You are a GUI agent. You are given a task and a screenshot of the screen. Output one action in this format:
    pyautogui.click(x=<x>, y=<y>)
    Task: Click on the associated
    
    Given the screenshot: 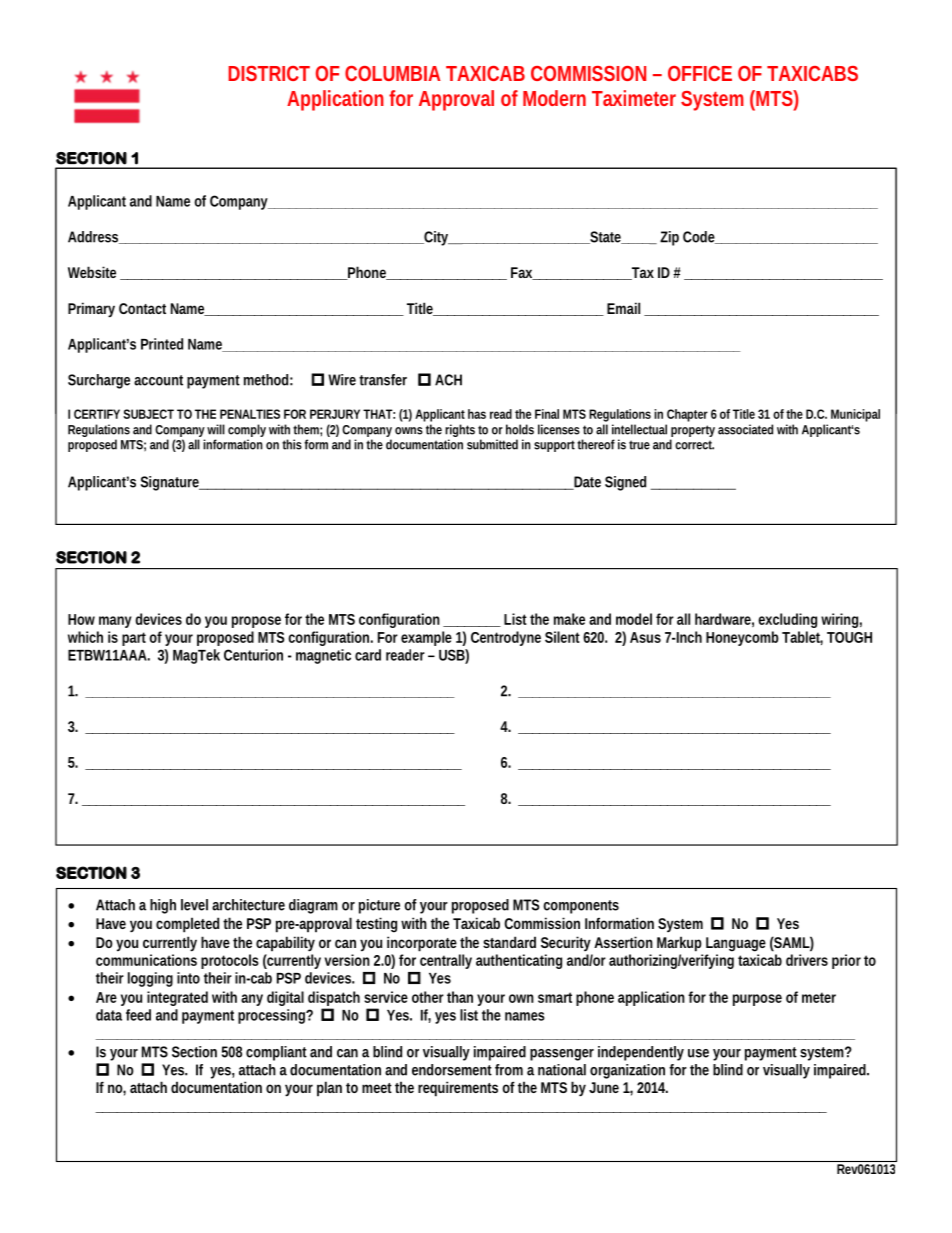 What is the action you would take?
    pyautogui.click(x=745, y=429)
